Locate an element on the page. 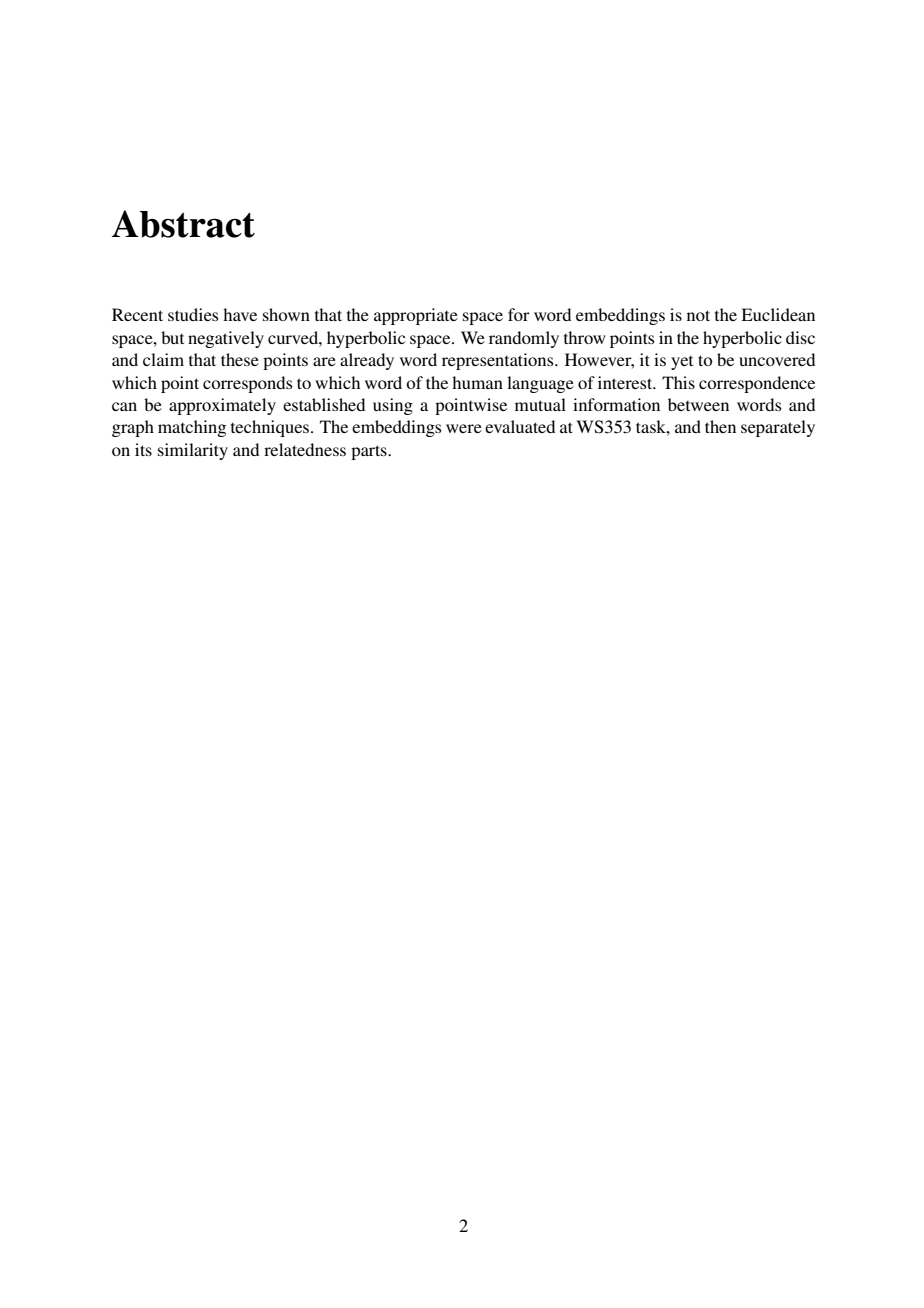 The height and width of the image is (1308, 924). randomly is located at coordinates (524, 339).
